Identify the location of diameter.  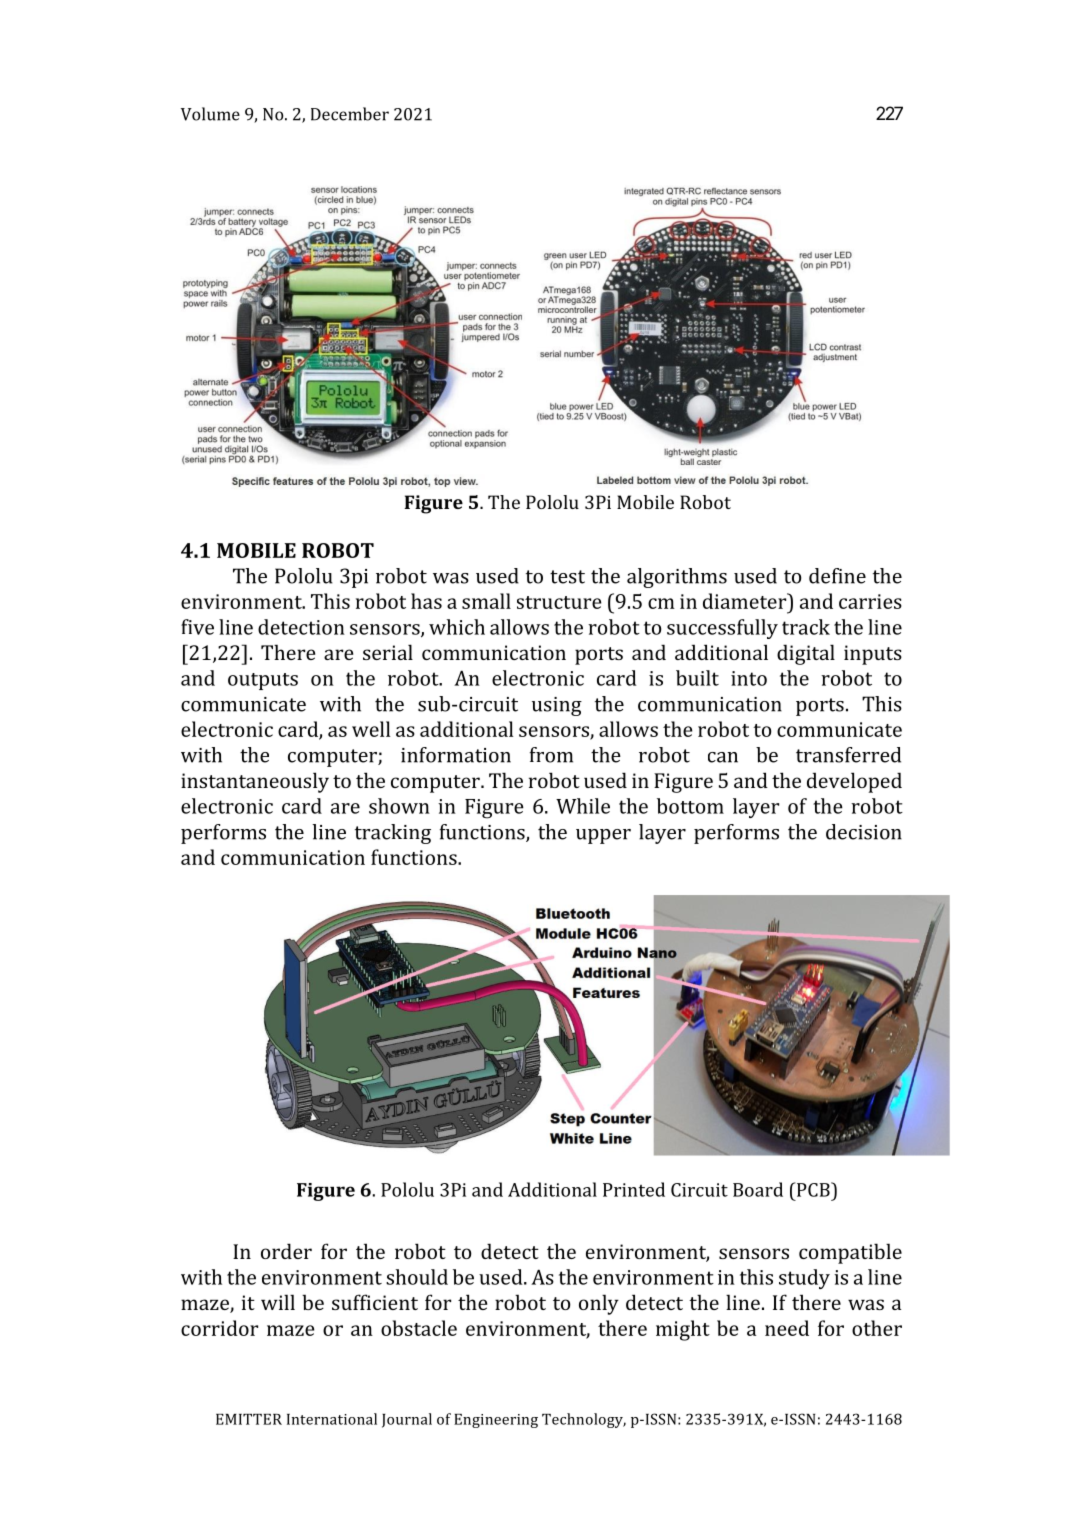
(746, 601).
